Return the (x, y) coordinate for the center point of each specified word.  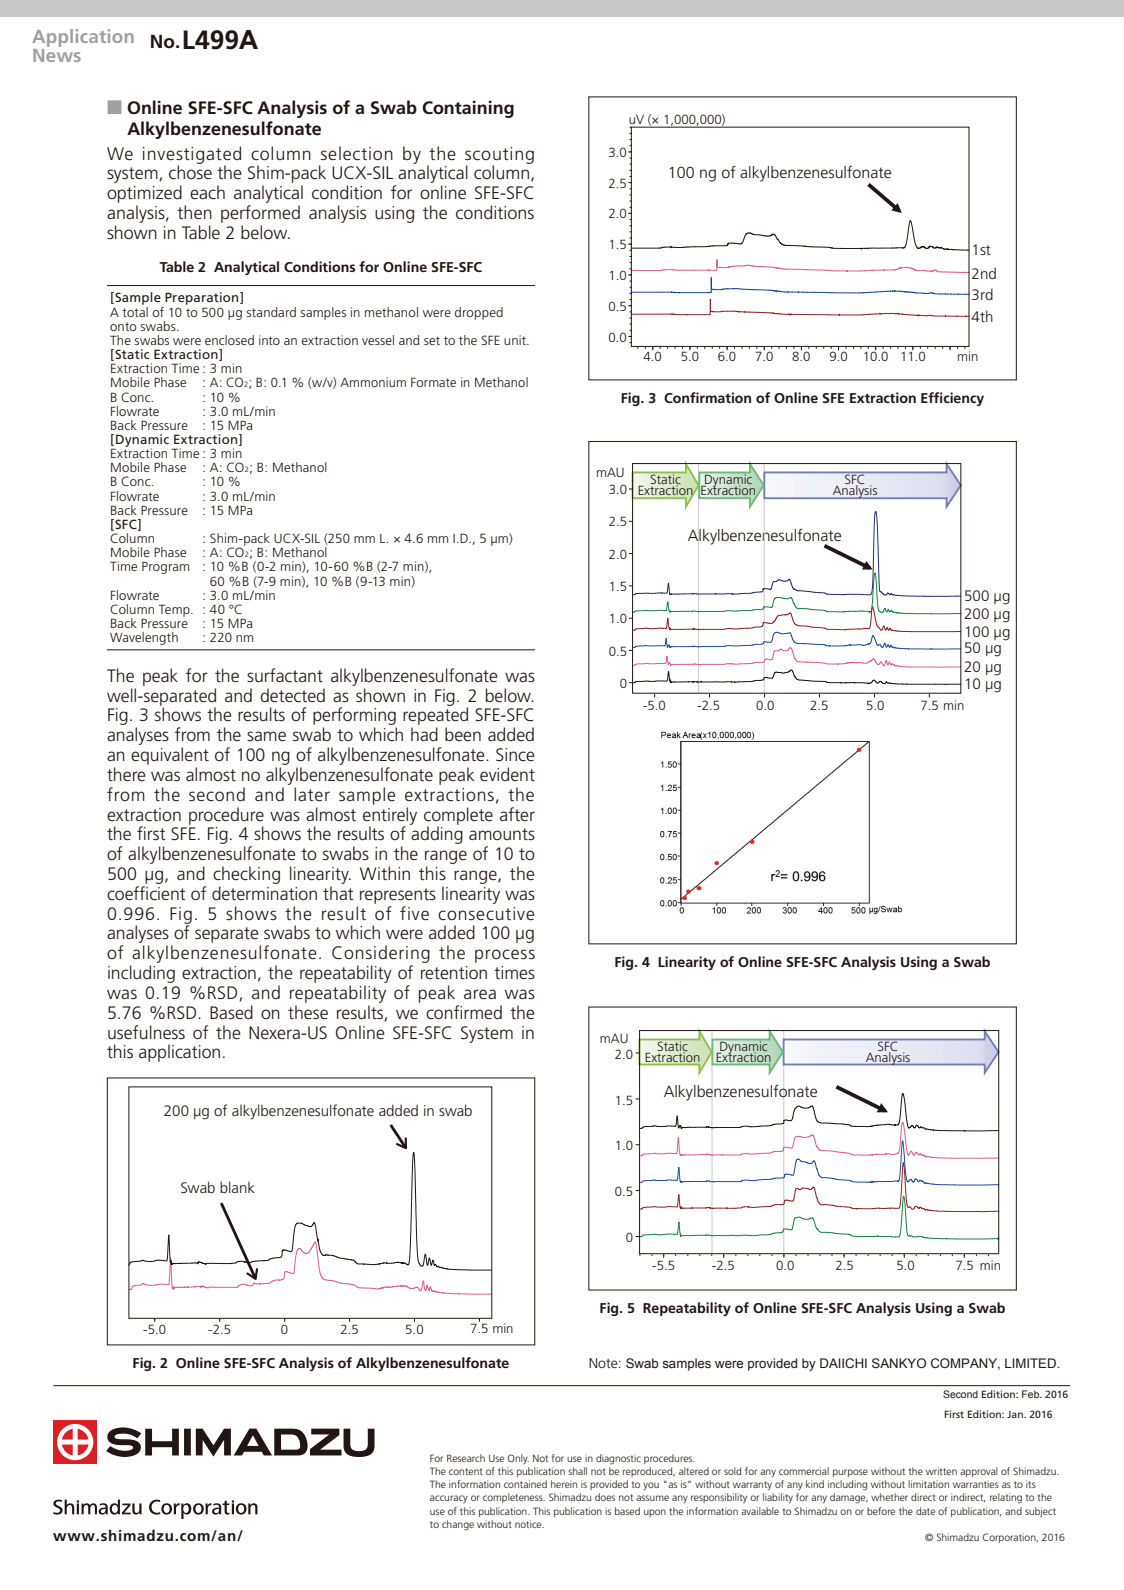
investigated (192, 156)
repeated (435, 717)
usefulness (146, 1032)
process (505, 956)
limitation (928, 1484)
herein (564, 1484)
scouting (499, 156)
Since (515, 755)
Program (165, 567)
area (480, 994)
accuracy (449, 1499)
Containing (468, 109)
